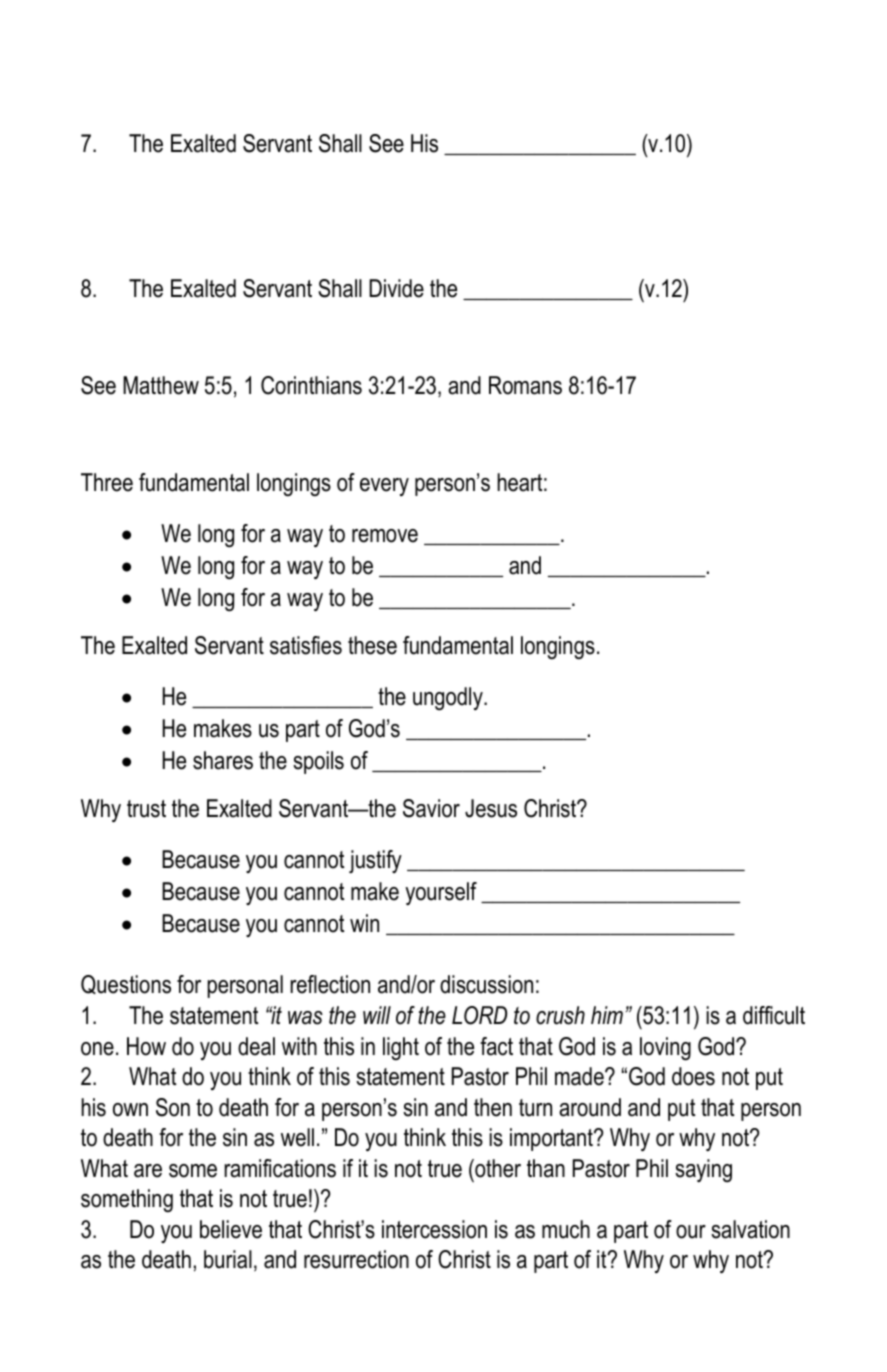  I want to click on Jesus, so click(491, 808).
